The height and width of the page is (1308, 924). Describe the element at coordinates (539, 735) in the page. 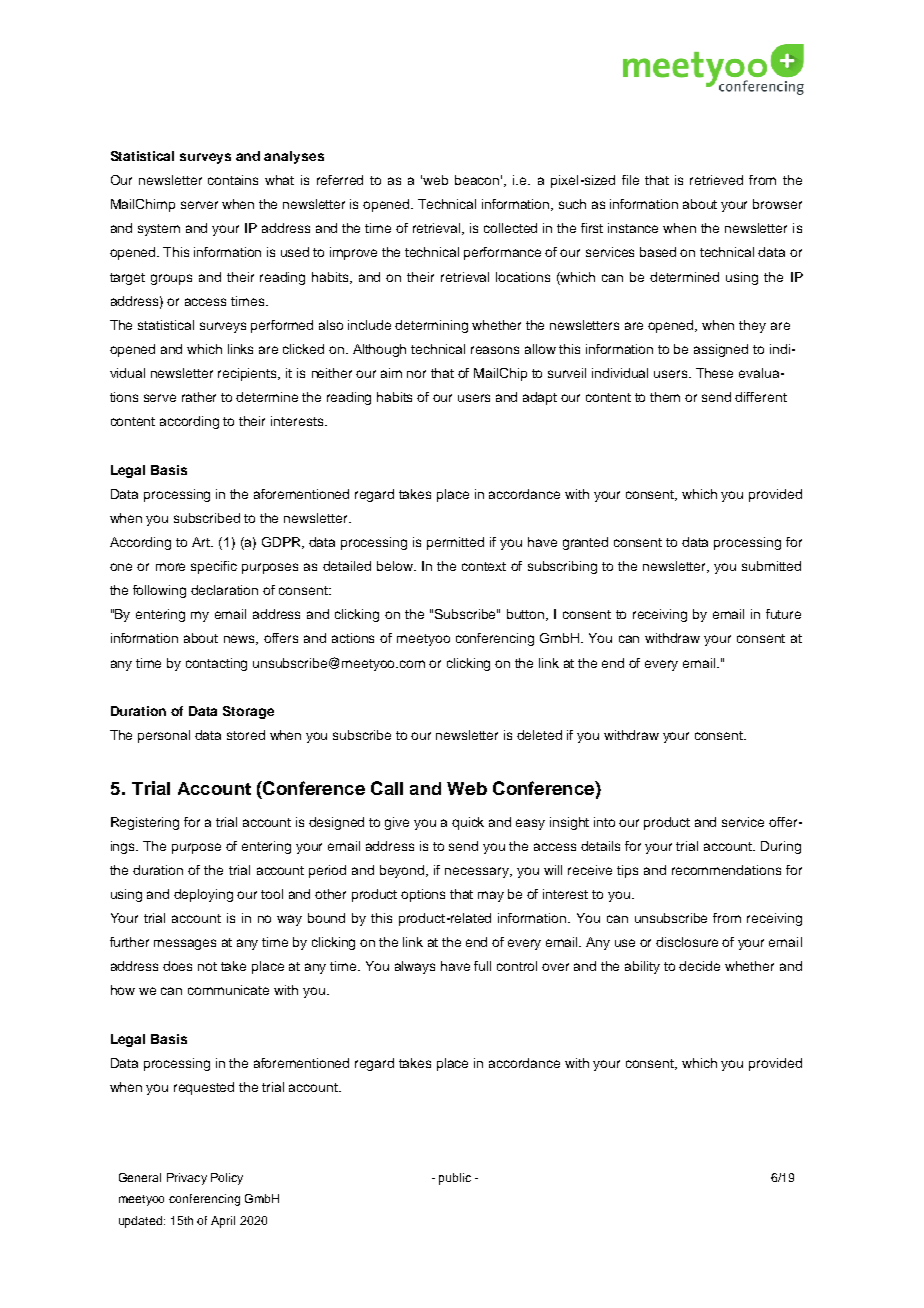

I see `deleted` at that location.
